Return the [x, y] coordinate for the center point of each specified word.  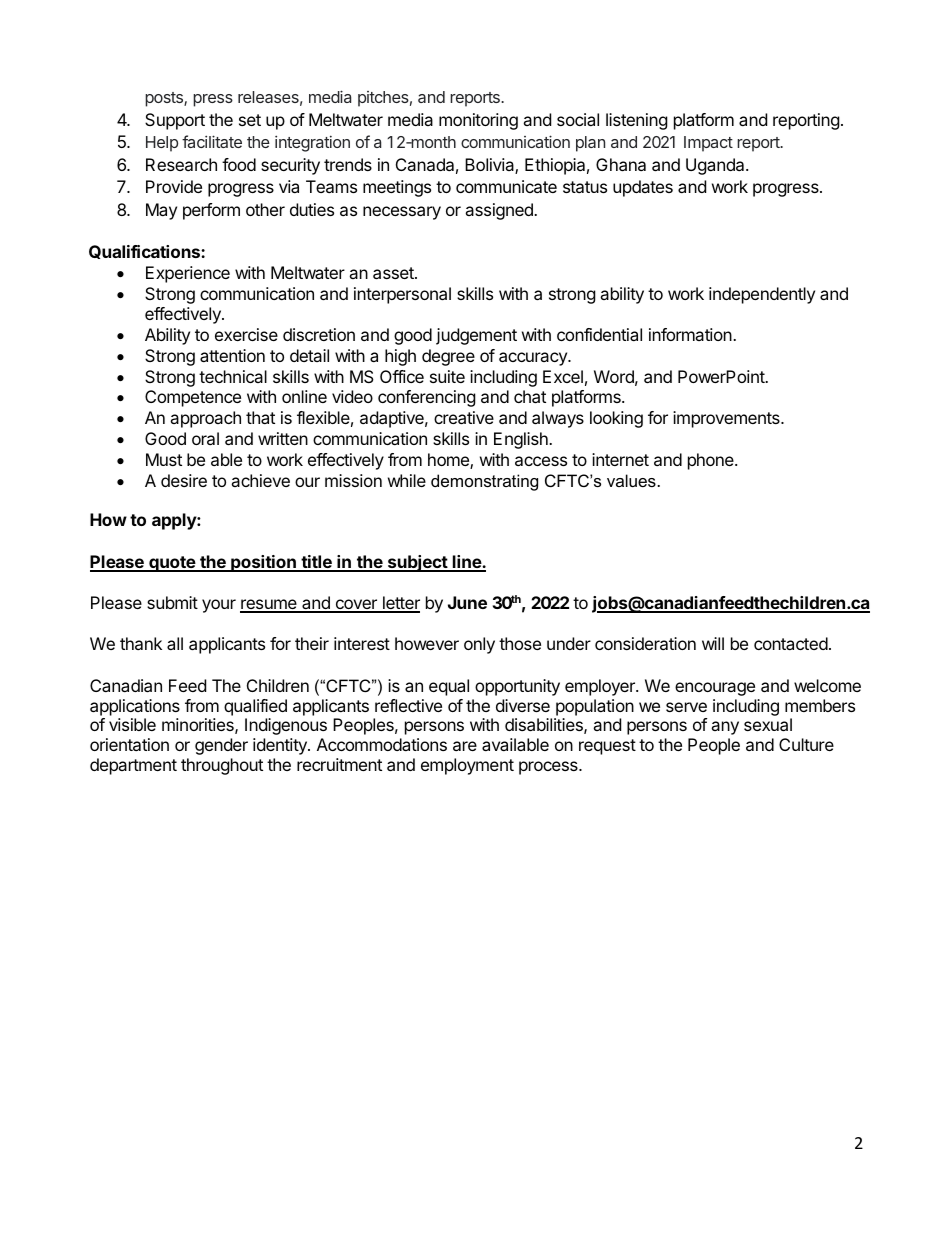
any [725, 728]
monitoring [478, 121]
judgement [476, 336]
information [691, 334]
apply [175, 521]
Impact [708, 144]
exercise [246, 334]
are [465, 746]
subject [417, 563]
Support [175, 121]
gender [221, 746]
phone [712, 461]
